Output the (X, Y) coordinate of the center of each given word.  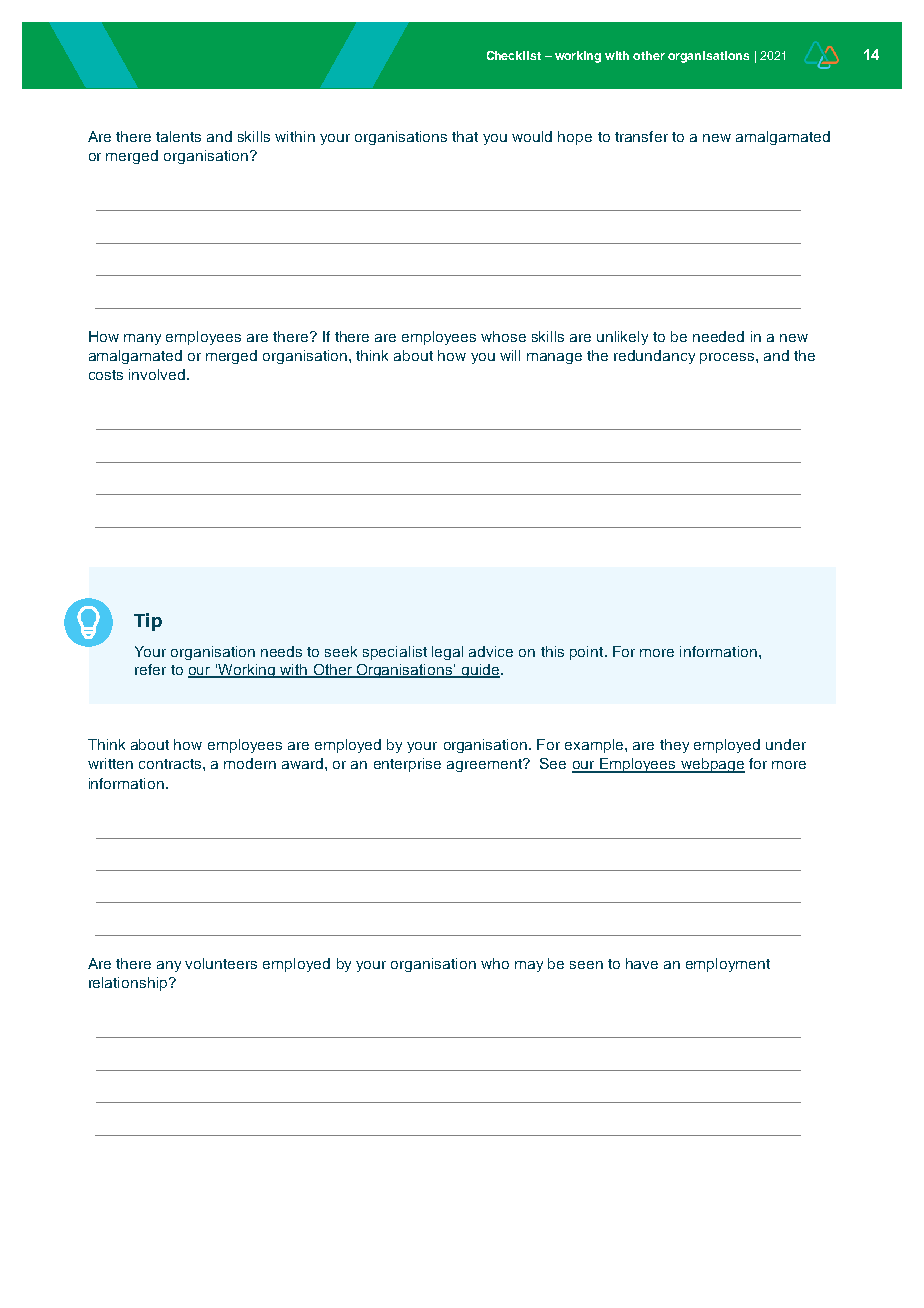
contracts (171, 764)
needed (718, 336)
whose (503, 336)
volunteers (221, 963)
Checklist (514, 55)
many (142, 339)
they (674, 746)
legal (447, 653)
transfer (641, 136)
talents (178, 136)
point (588, 653)
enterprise (407, 765)
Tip (148, 622)
